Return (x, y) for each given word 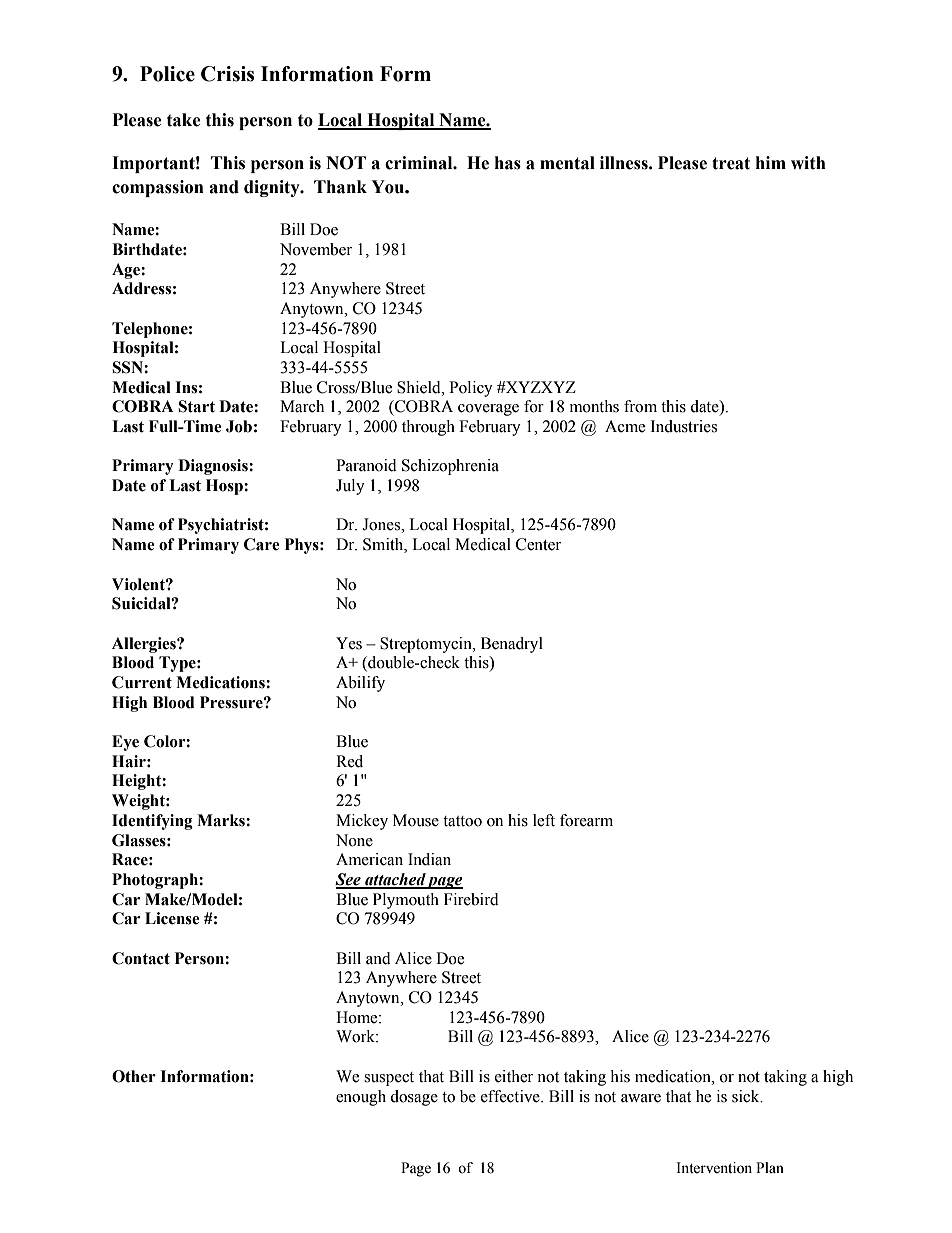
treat (731, 163)
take (184, 120)
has (508, 163)
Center (538, 544)
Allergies (145, 645)
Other (134, 1076)
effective (511, 1096)
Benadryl (512, 645)
